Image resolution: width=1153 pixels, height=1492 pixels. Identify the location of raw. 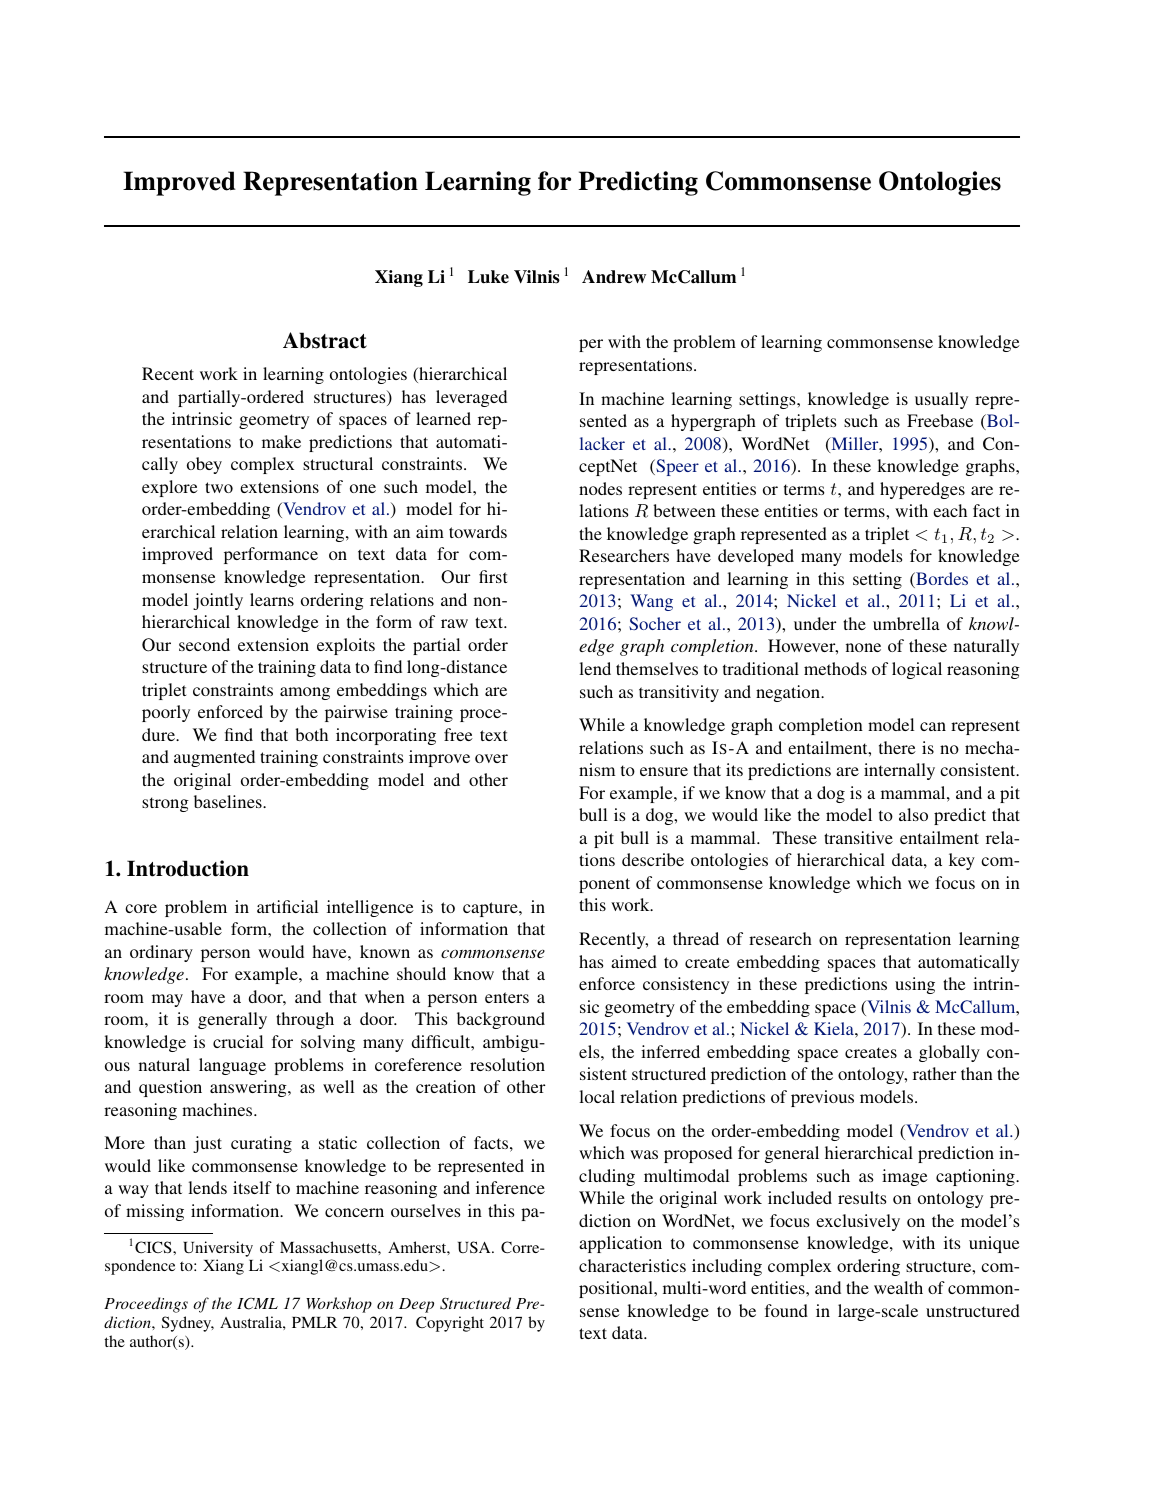
(454, 623).
